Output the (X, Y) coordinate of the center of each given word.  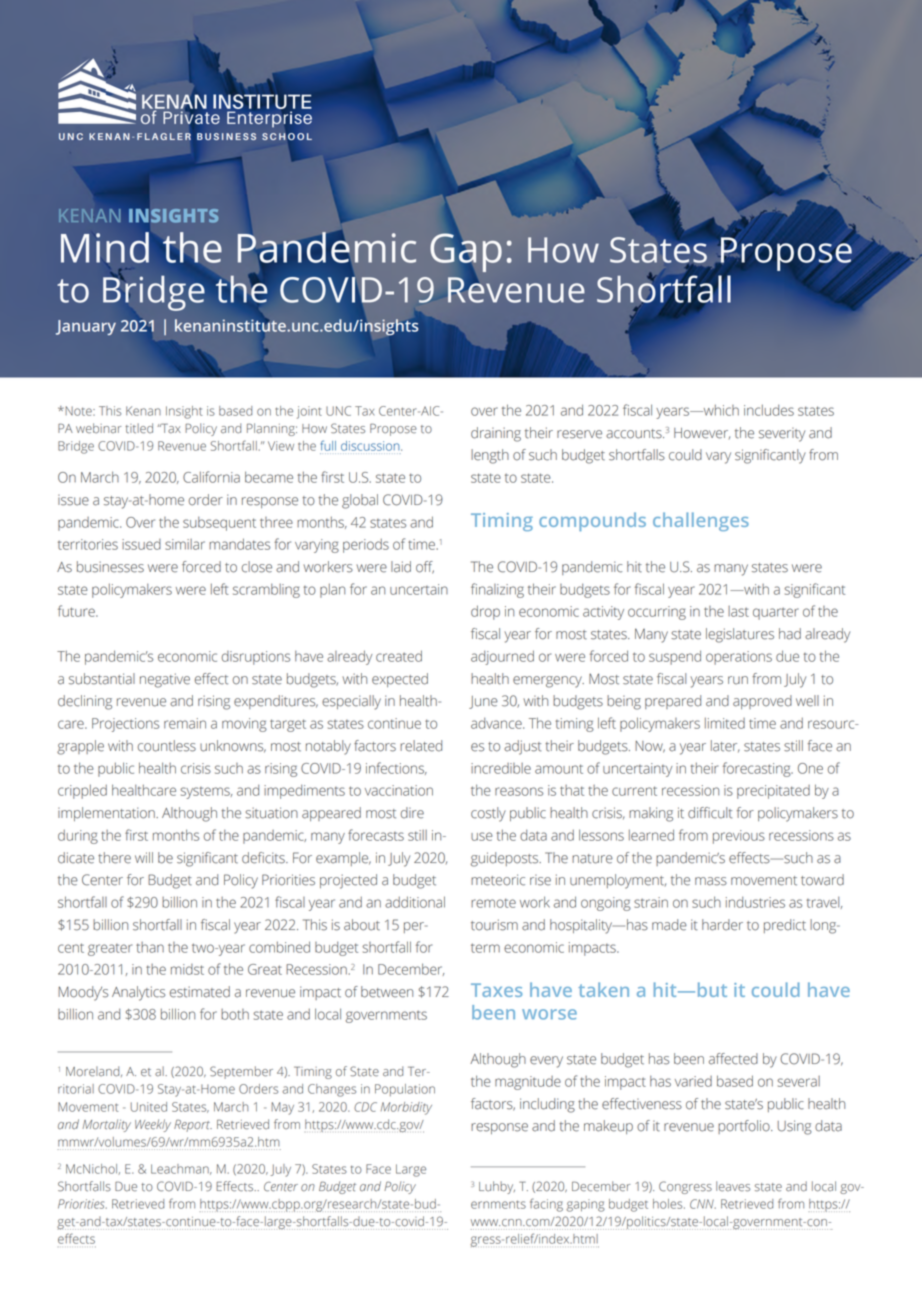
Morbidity (406, 1108)
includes (769, 410)
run (738, 680)
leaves (733, 1186)
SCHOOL (287, 136)
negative (165, 680)
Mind (105, 247)
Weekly (153, 1125)
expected (400, 680)
